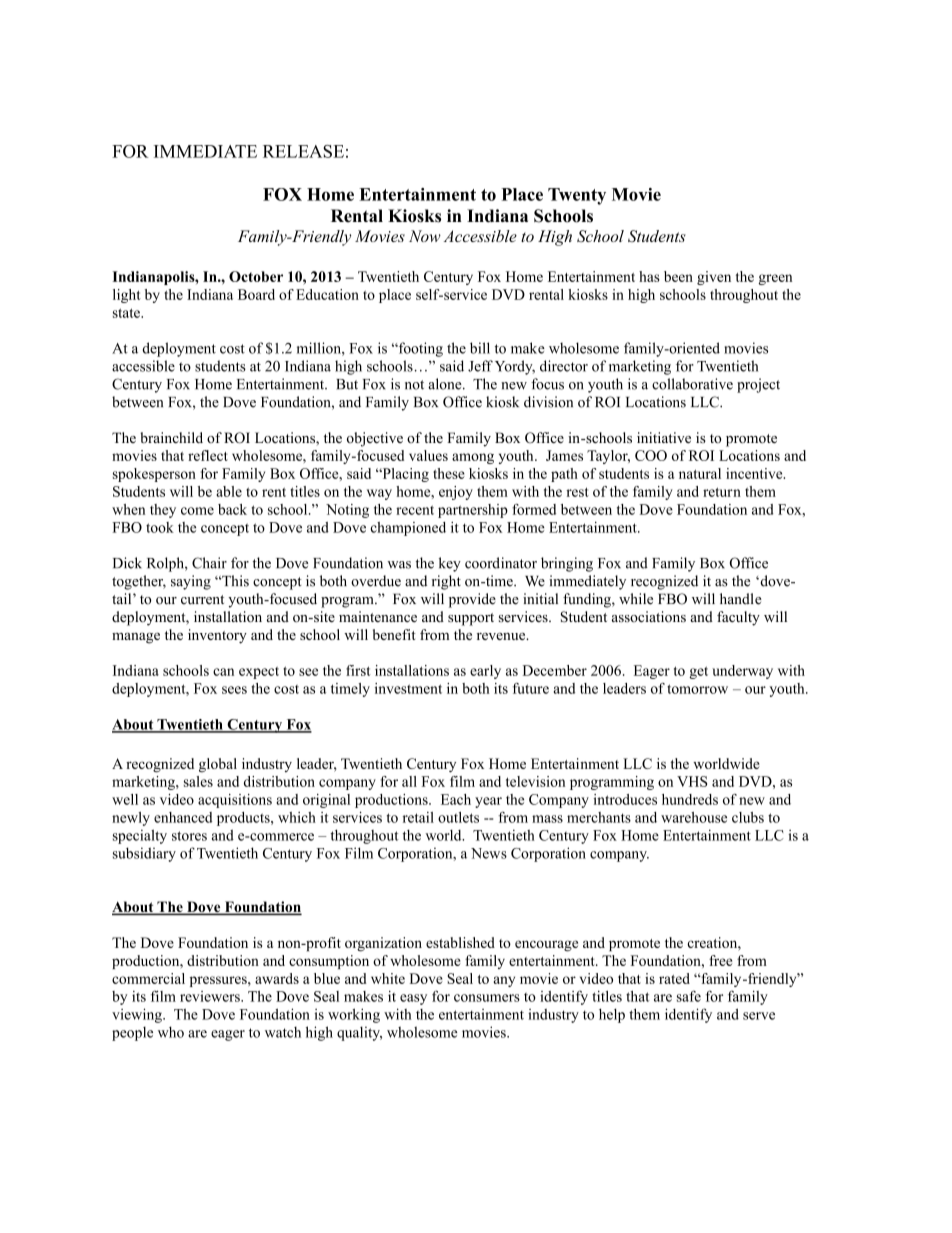  What do you see at coordinates (425, 236) in the document?
I see `Now` at bounding box center [425, 236].
